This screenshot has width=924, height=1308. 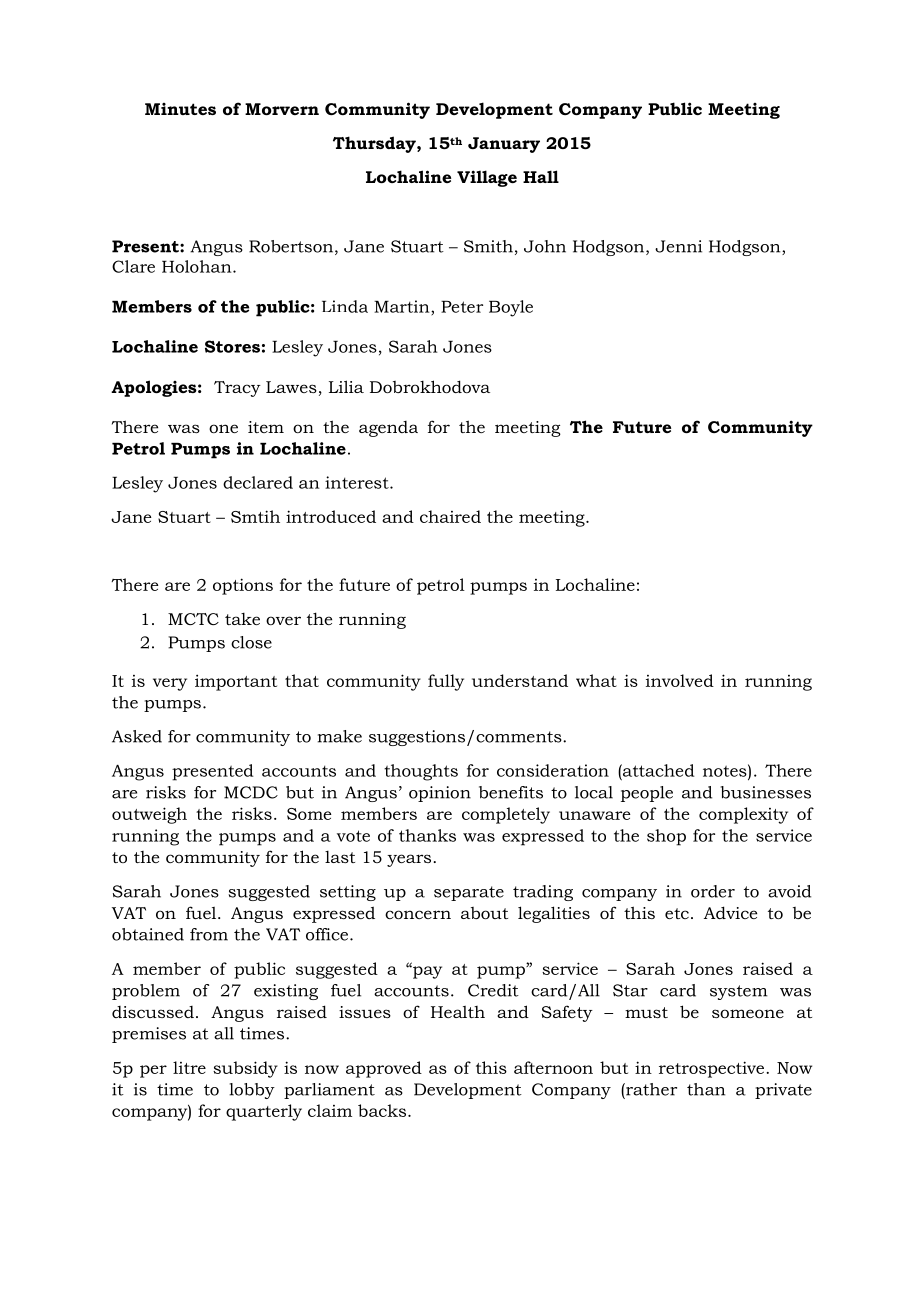 What do you see at coordinates (189, 1067) in the screenshot?
I see `litre` at bounding box center [189, 1067].
